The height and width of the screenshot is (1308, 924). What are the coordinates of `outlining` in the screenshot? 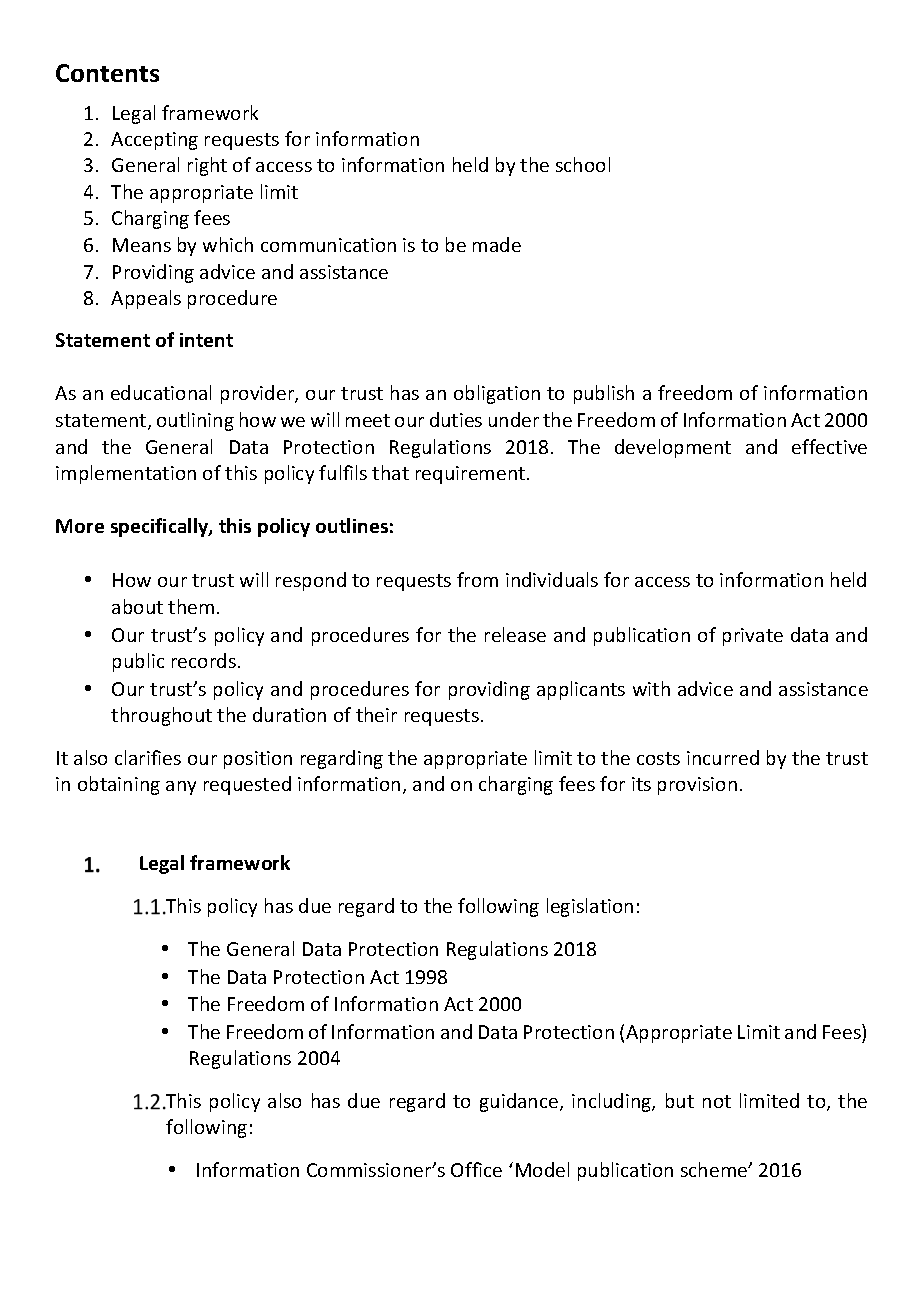 It's located at (195, 421).
